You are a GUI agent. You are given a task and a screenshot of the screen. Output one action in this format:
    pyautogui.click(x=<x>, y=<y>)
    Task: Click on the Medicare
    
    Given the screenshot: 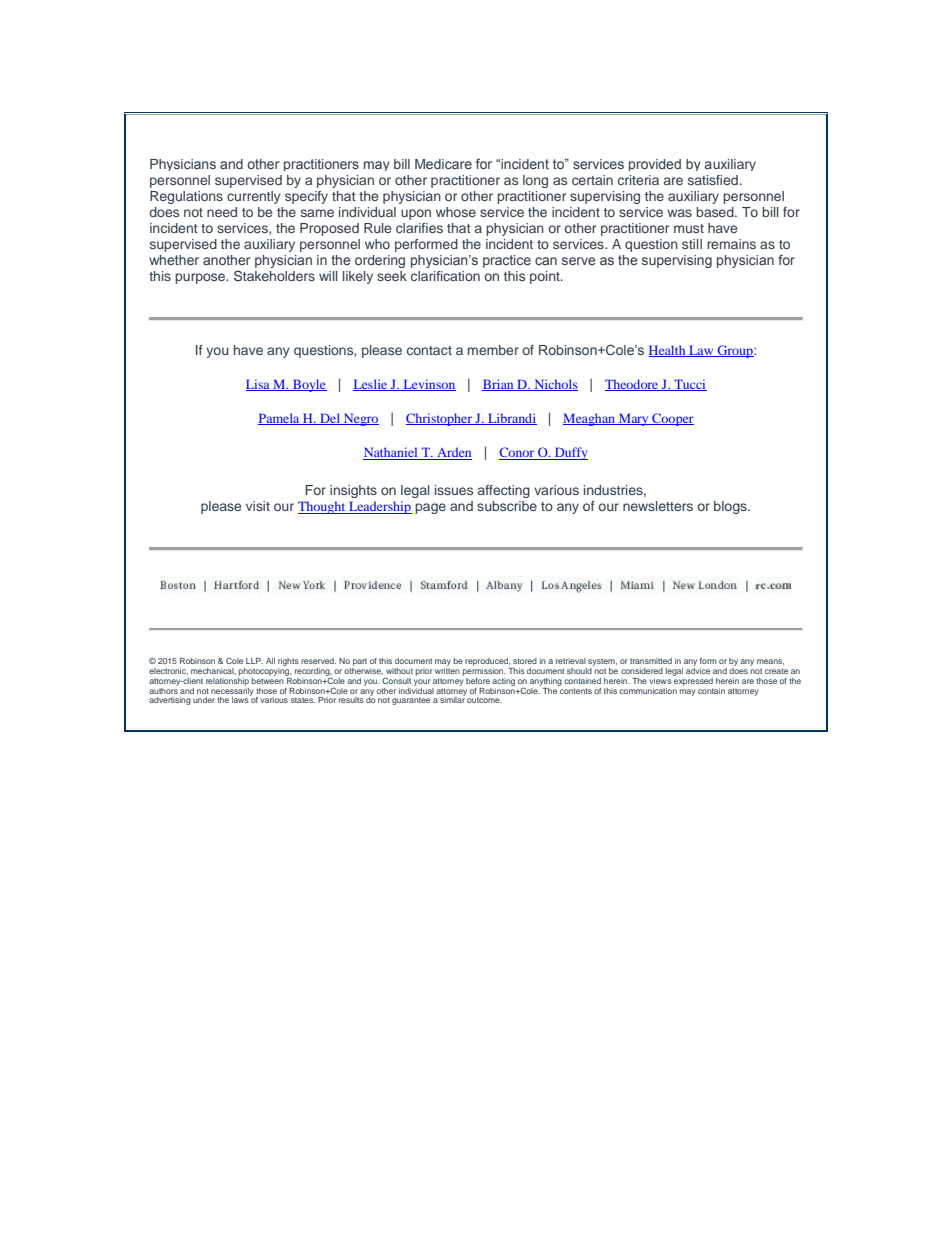 What is the action you would take?
    pyautogui.click(x=443, y=164)
